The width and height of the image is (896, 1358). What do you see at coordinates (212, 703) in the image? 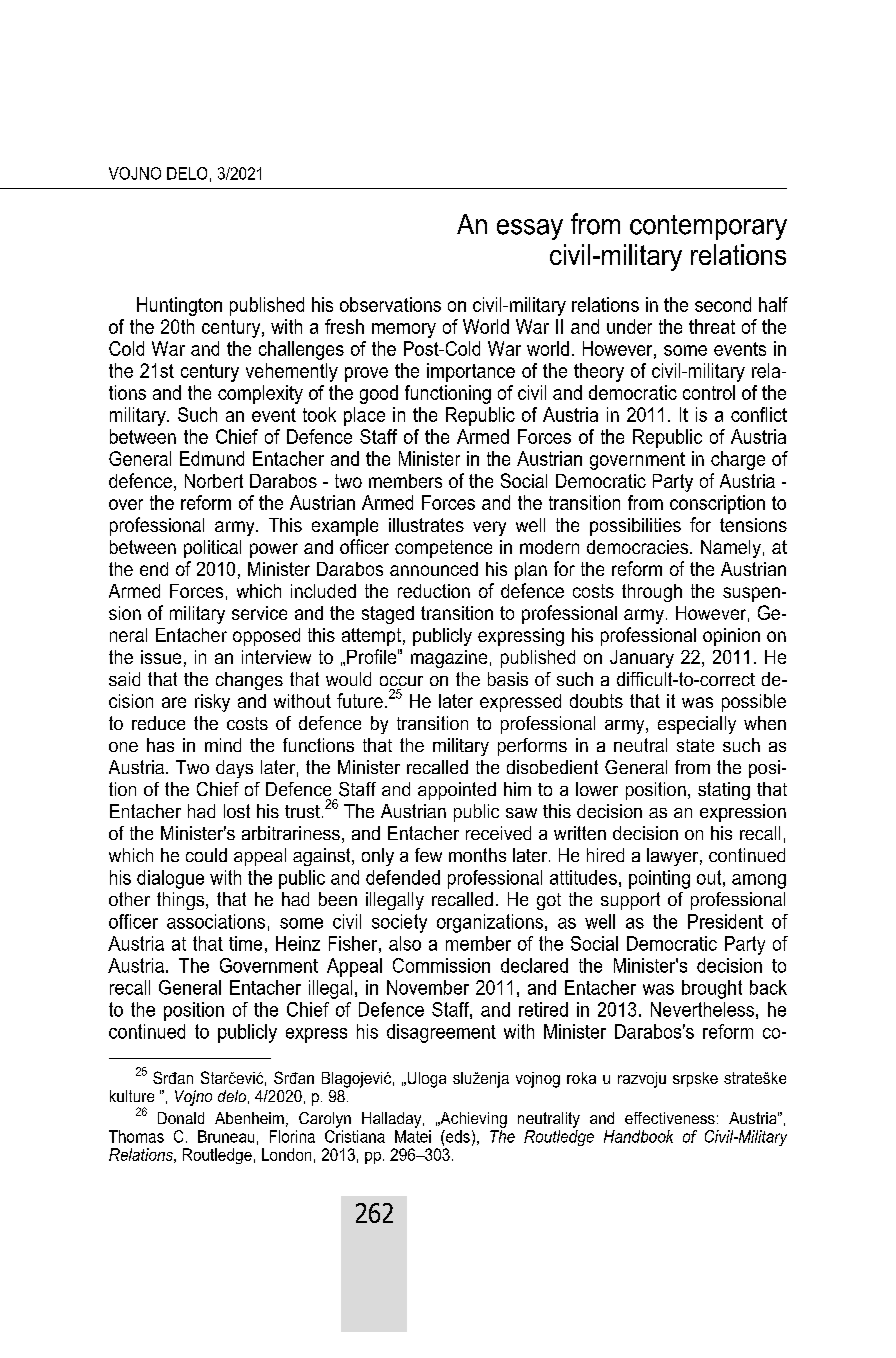
I see `risky` at bounding box center [212, 703].
